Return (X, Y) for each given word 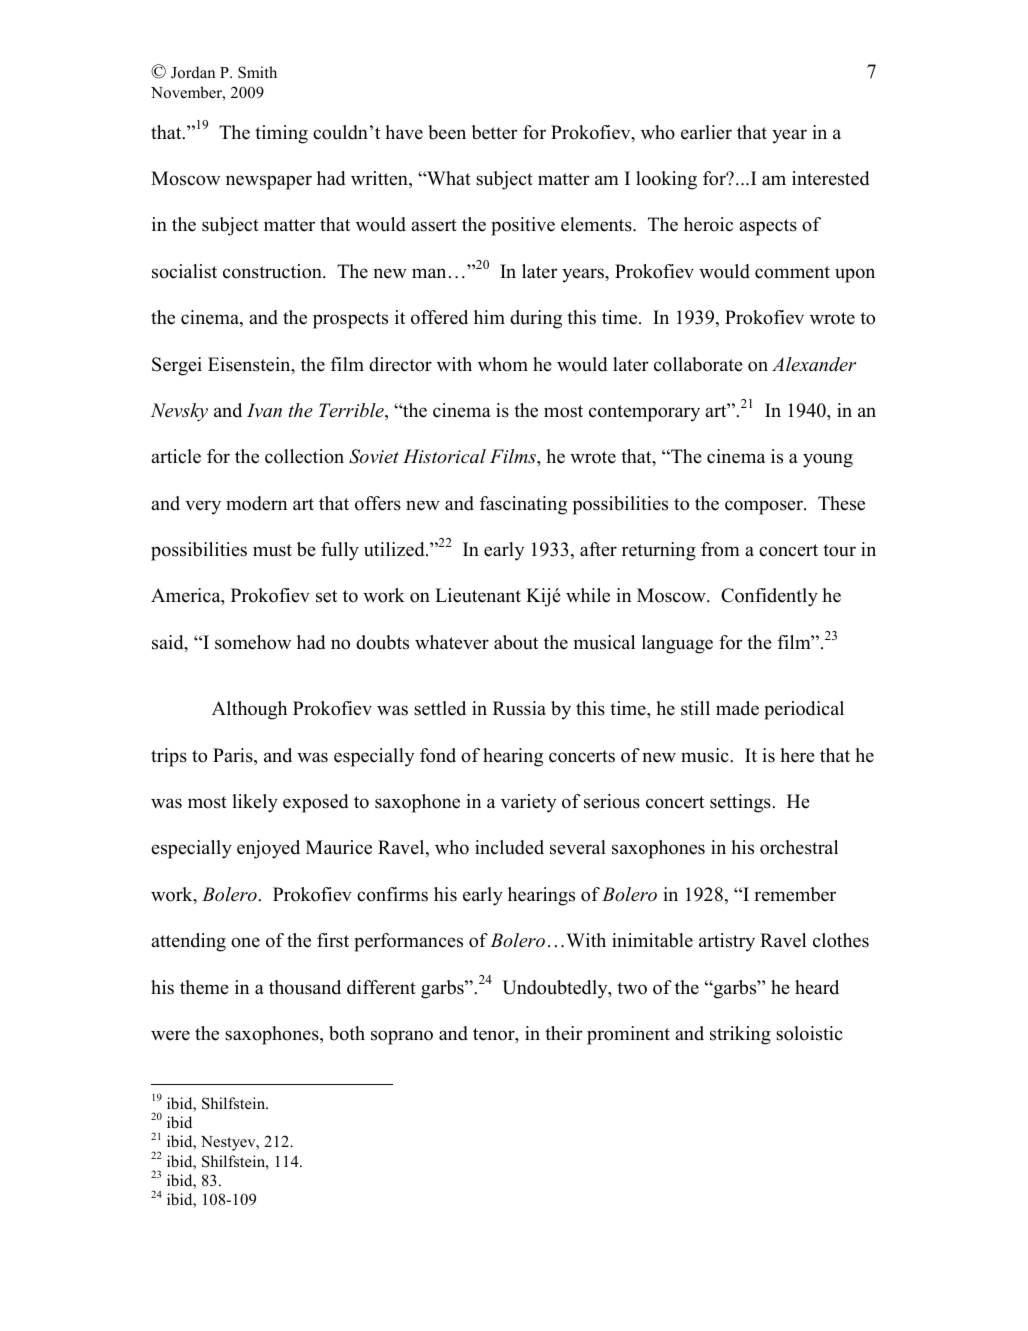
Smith (257, 72)
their (564, 1033)
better (495, 132)
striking (740, 1035)
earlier (706, 132)
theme (204, 987)
